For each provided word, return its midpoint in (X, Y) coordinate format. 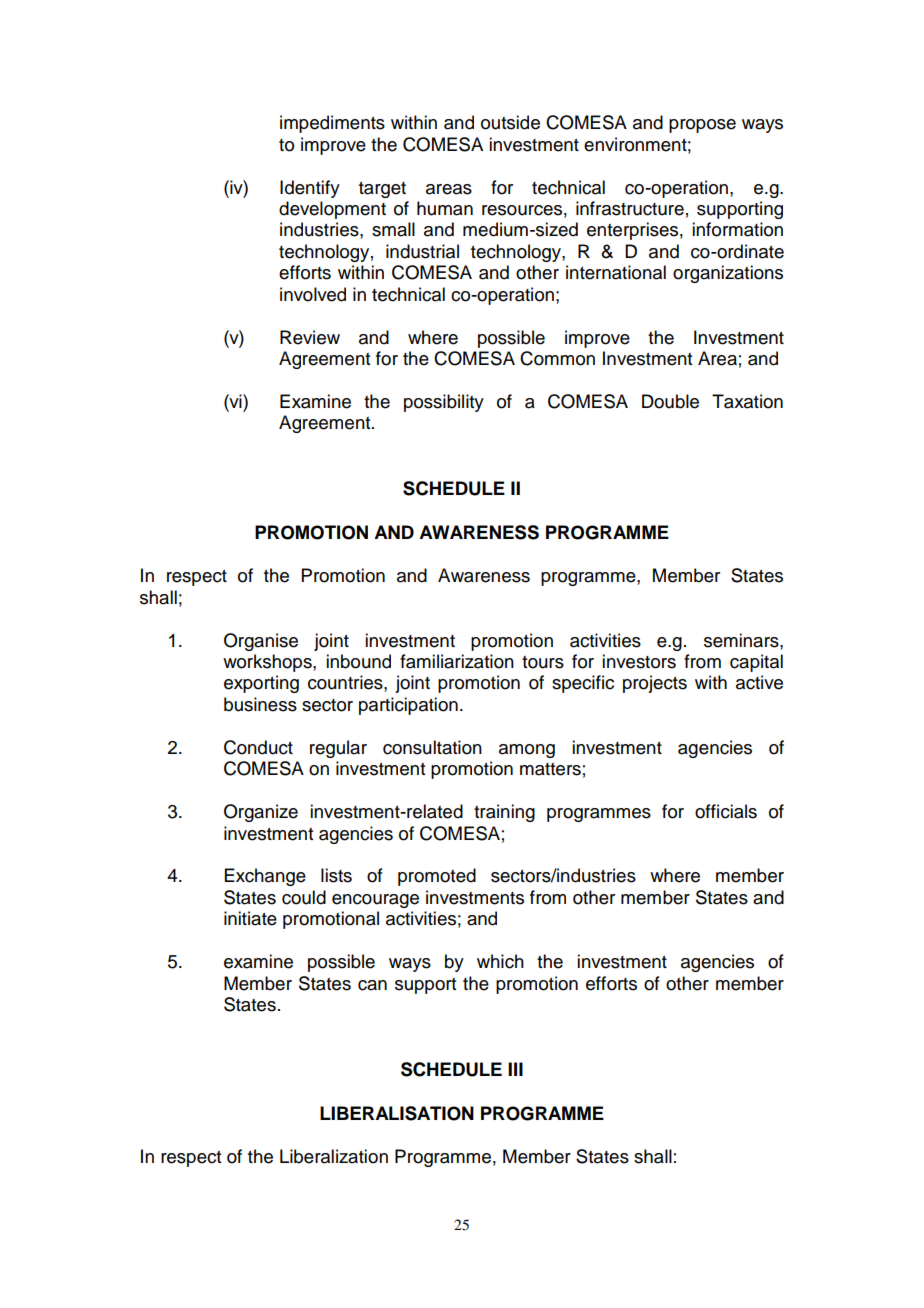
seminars (742, 640)
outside (510, 122)
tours (543, 662)
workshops (268, 663)
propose (702, 126)
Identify (310, 189)
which (500, 961)
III (515, 1069)
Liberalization (334, 1156)
